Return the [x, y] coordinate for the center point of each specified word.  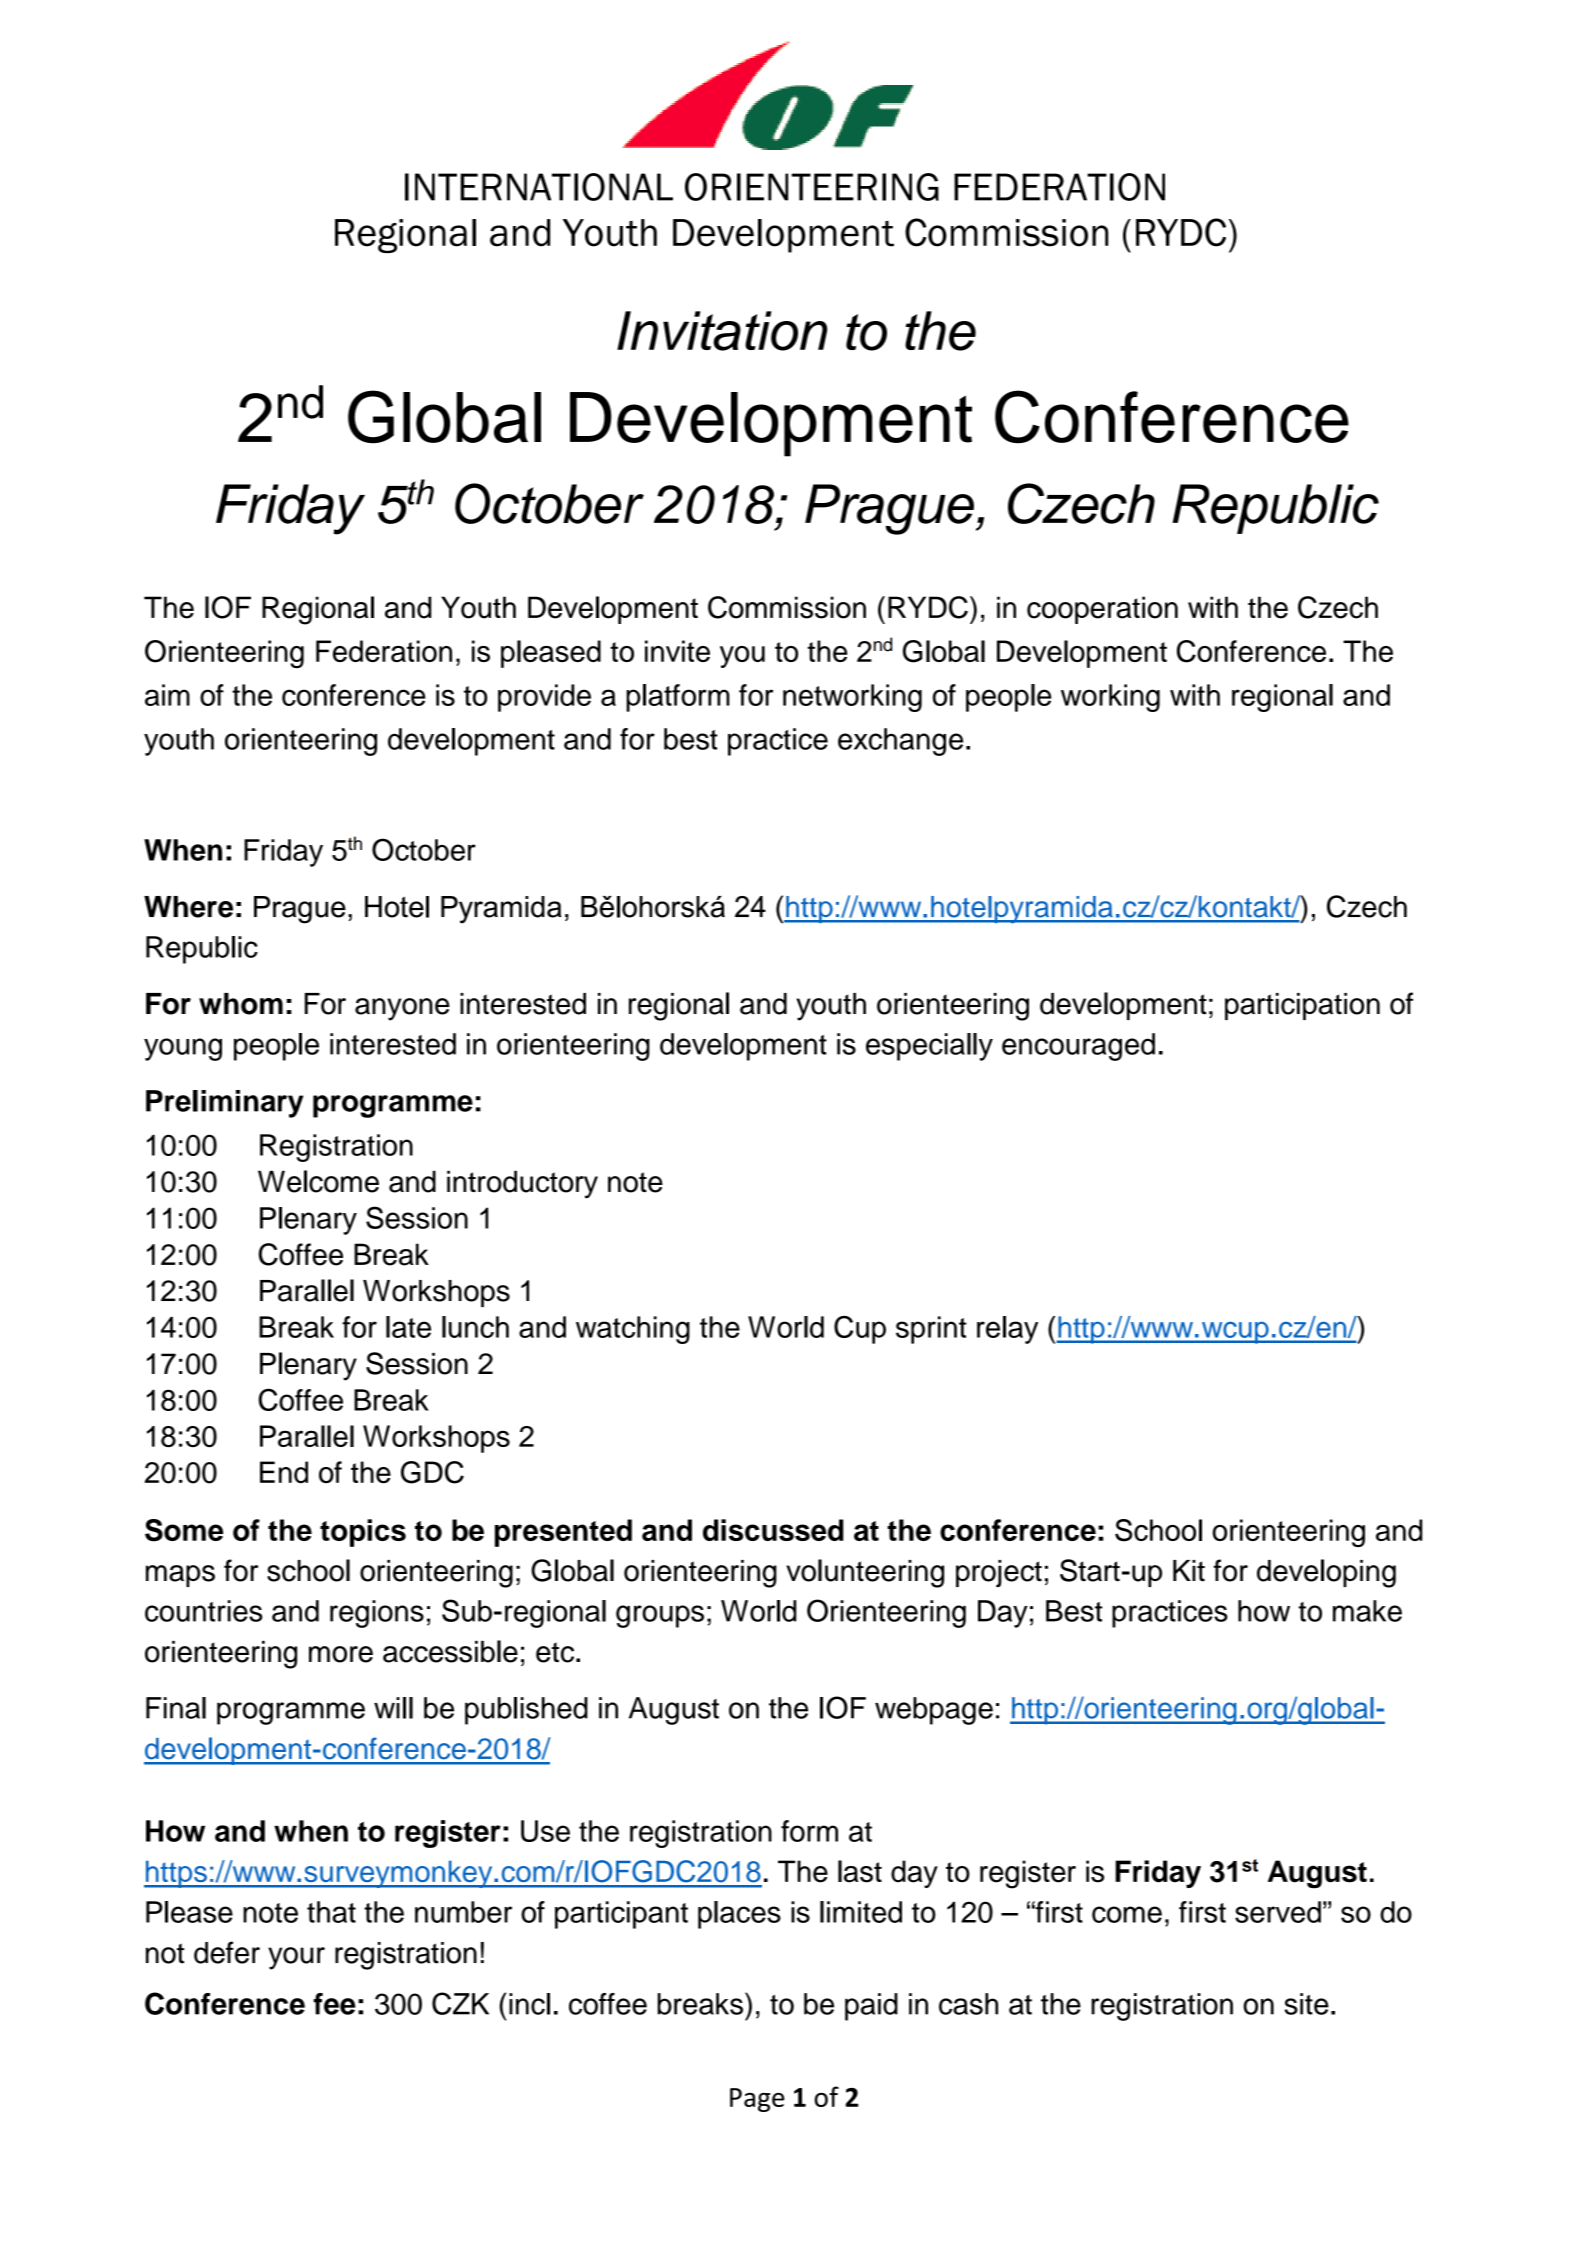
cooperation [1102, 610]
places [739, 1915]
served [1278, 1912]
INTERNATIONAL [539, 187]
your [296, 1958]
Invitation [722, 331]
